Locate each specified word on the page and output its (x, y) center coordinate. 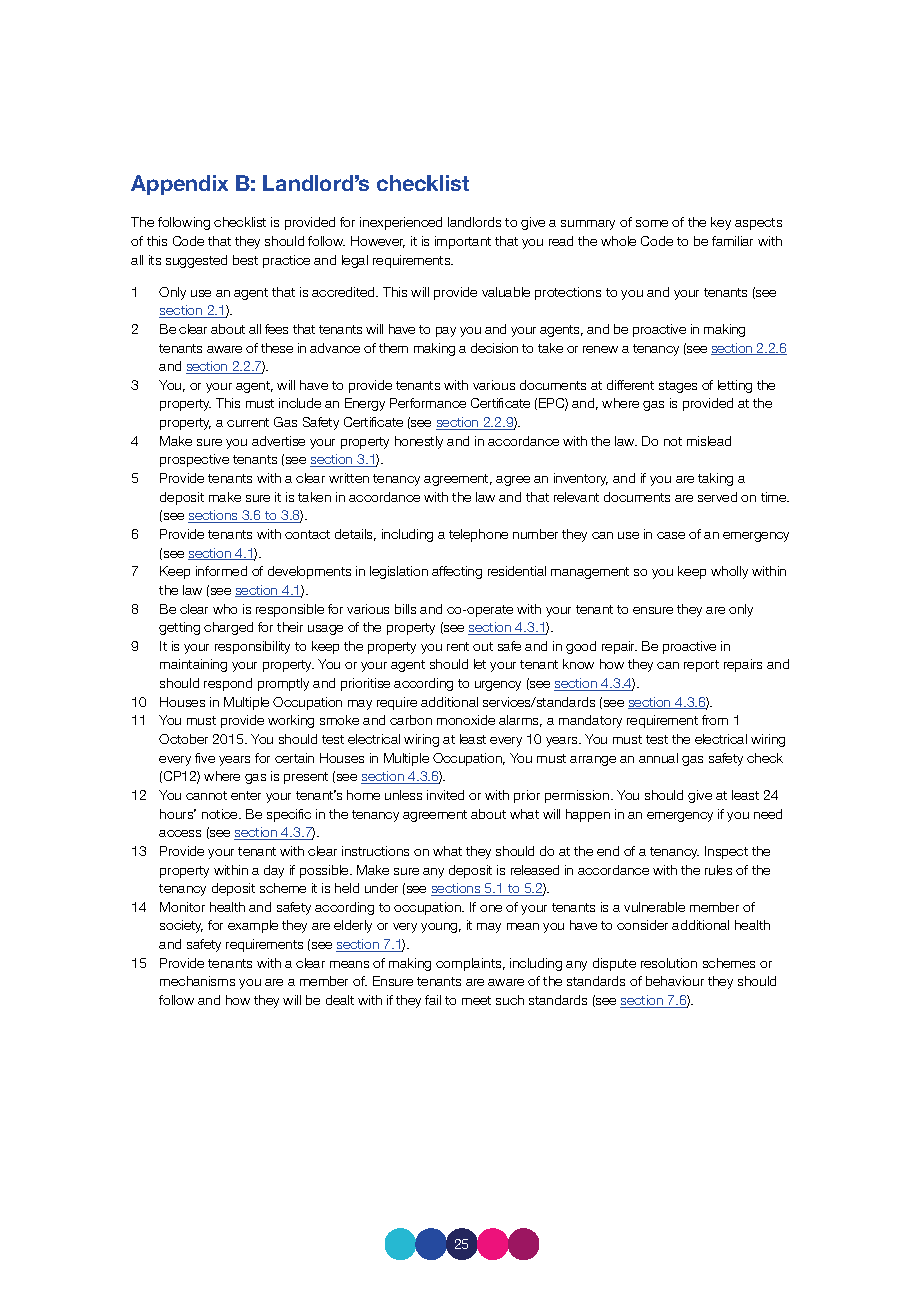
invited (445, 795)
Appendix (179, 185)
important (463, 242)
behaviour (675, 981)
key (721, 223)
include (300, 403)
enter (246, 795)
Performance (428, 403)
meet (476, 1000)
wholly (729, 572)
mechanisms (197, 981)
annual (658, 758)
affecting (457, 572)
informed (221, 571)
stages (678, 387)
